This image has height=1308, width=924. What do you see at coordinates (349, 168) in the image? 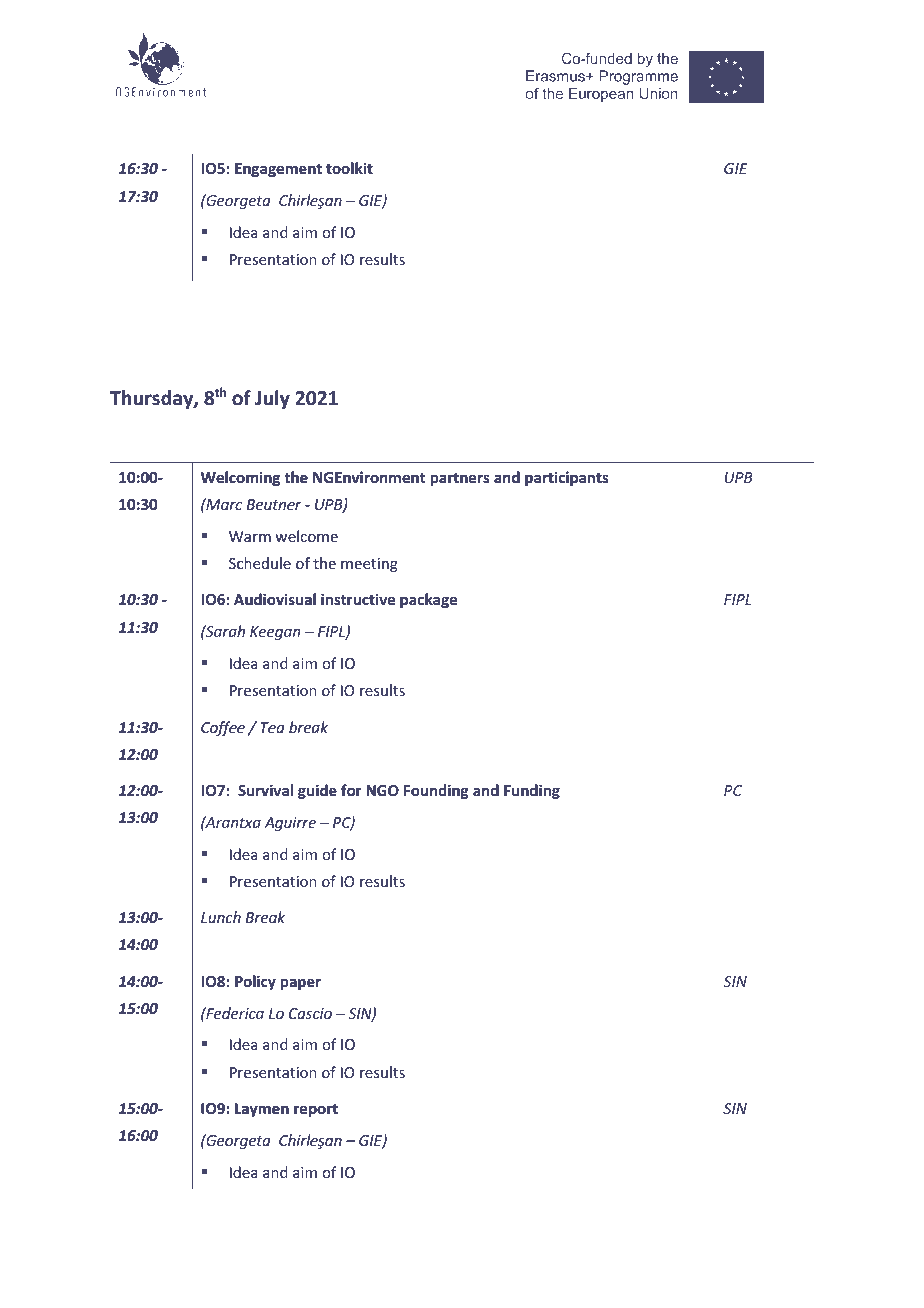
I see `toolkit` at bounding box center [349, 168].
